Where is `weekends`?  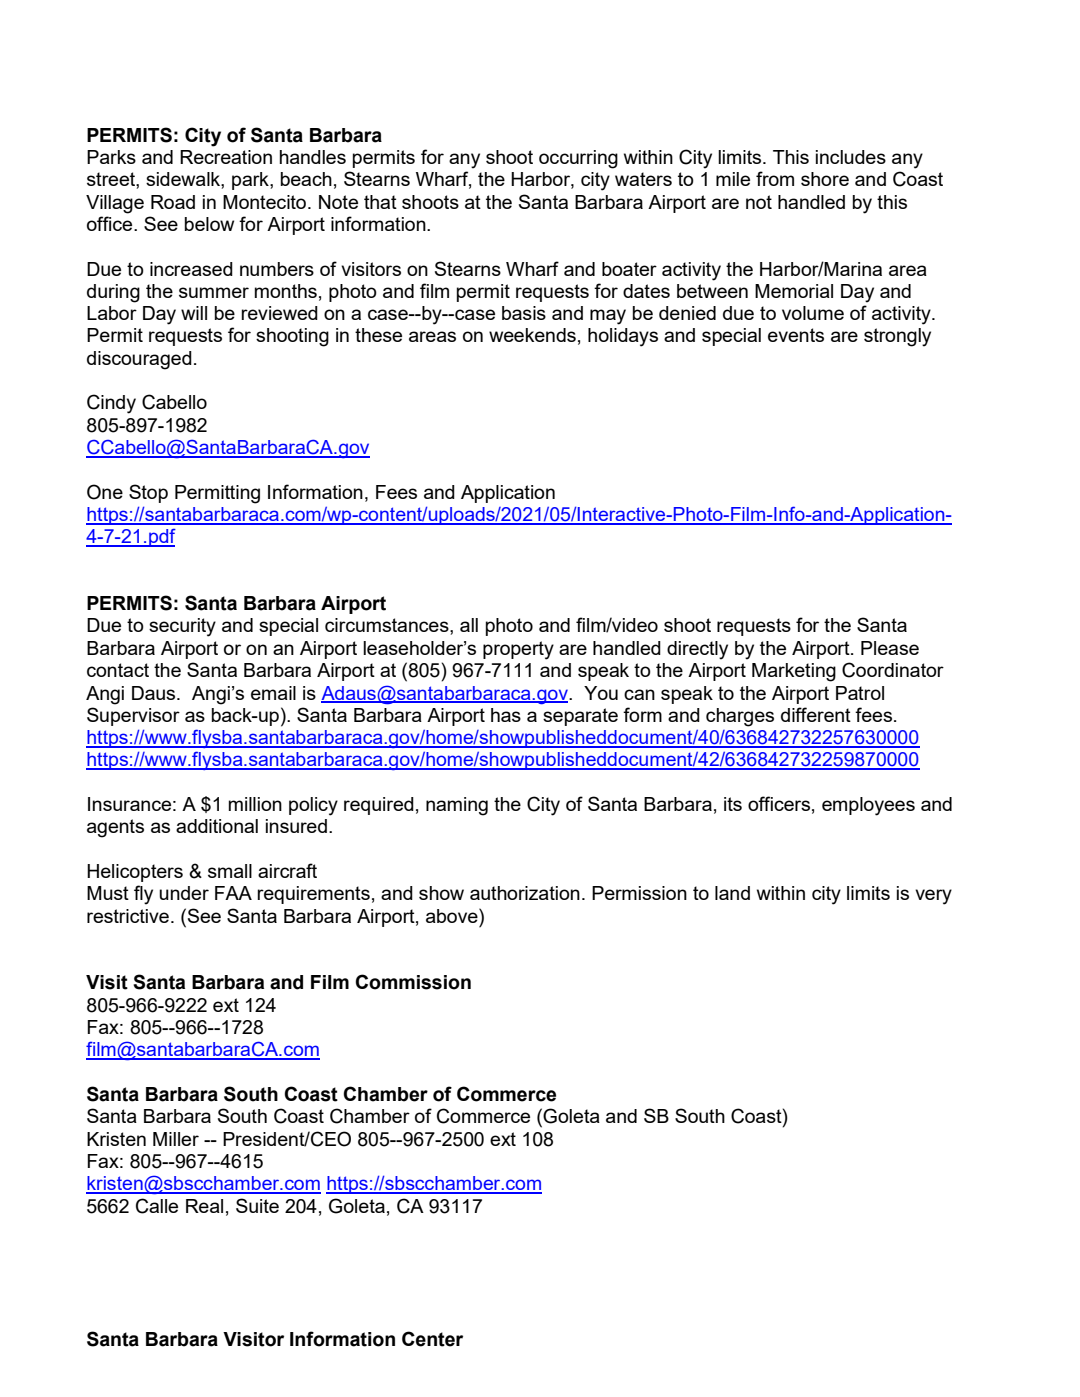
weekends is located at coordinates (532, 335).
